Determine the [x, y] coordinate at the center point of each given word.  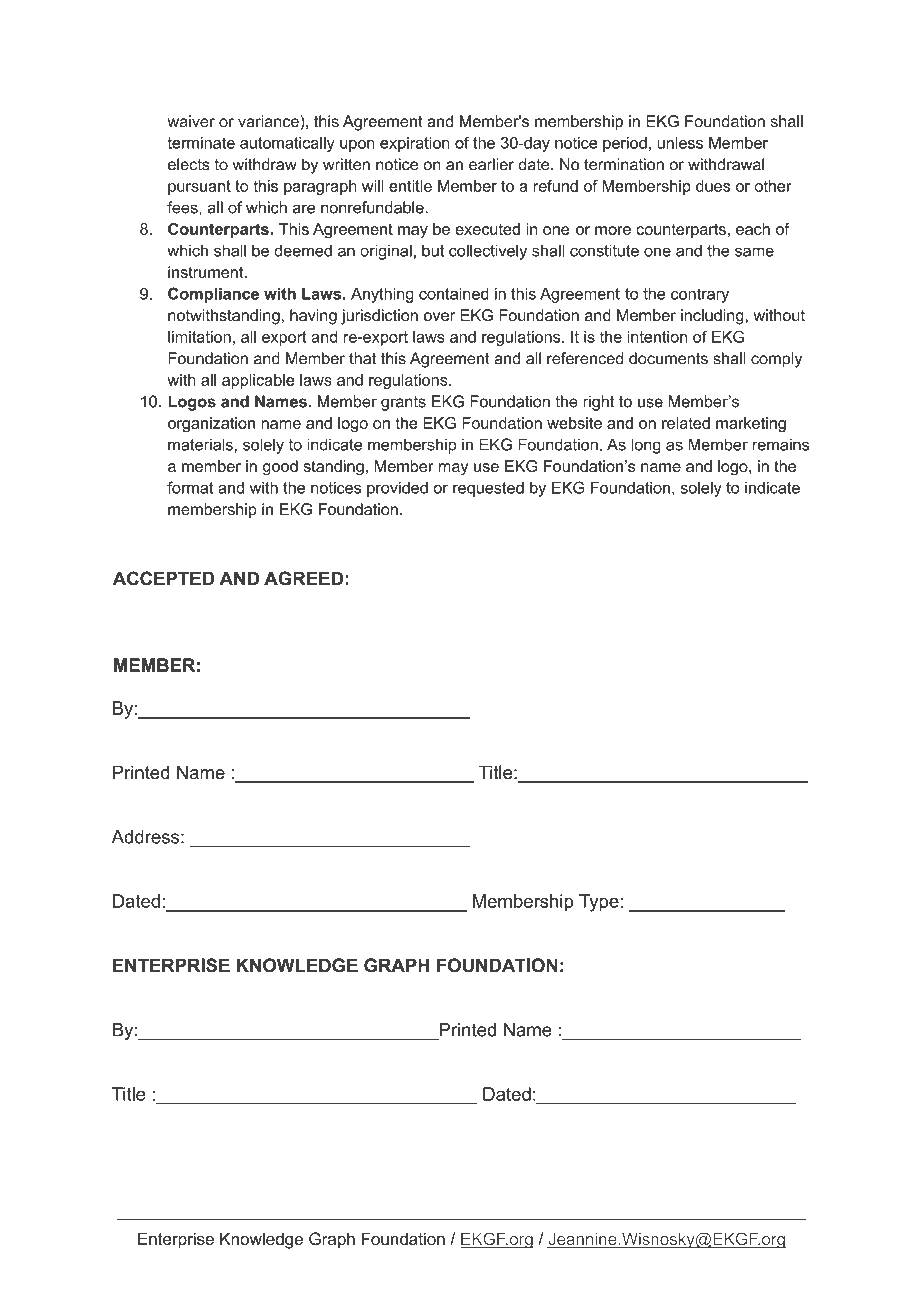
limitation [199, 336]
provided [397, 489]
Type [599, 903]
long [646, 446]
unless [680, 143]
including [712, 317]
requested [488, 489]
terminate [201, 143]
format [190, 487]
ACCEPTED [163, 578]
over [439, 317]
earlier [491, 164]
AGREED [303, 578]
